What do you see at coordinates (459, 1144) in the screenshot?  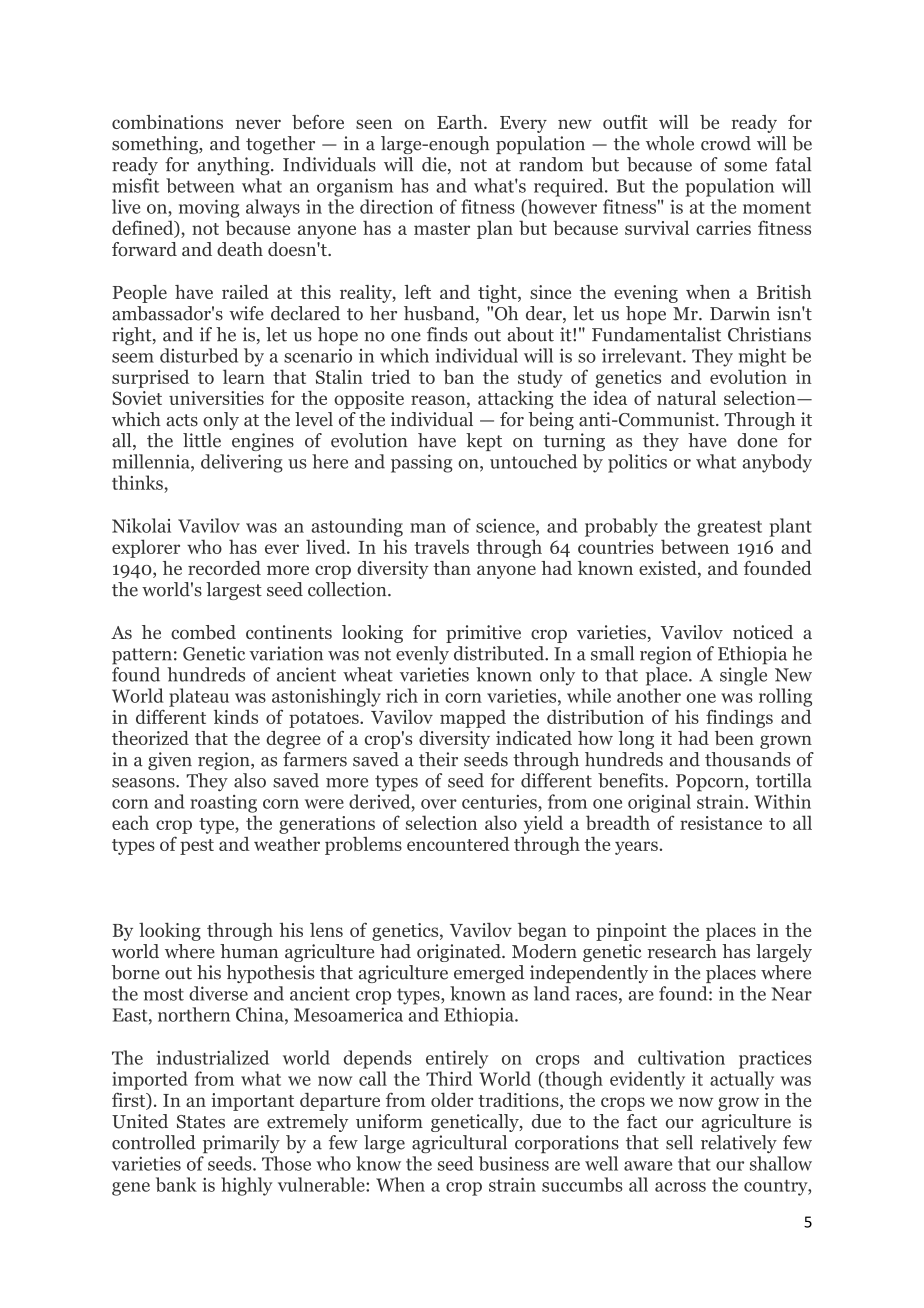 I see `agricultural` at bounding box center [459, 1144].
